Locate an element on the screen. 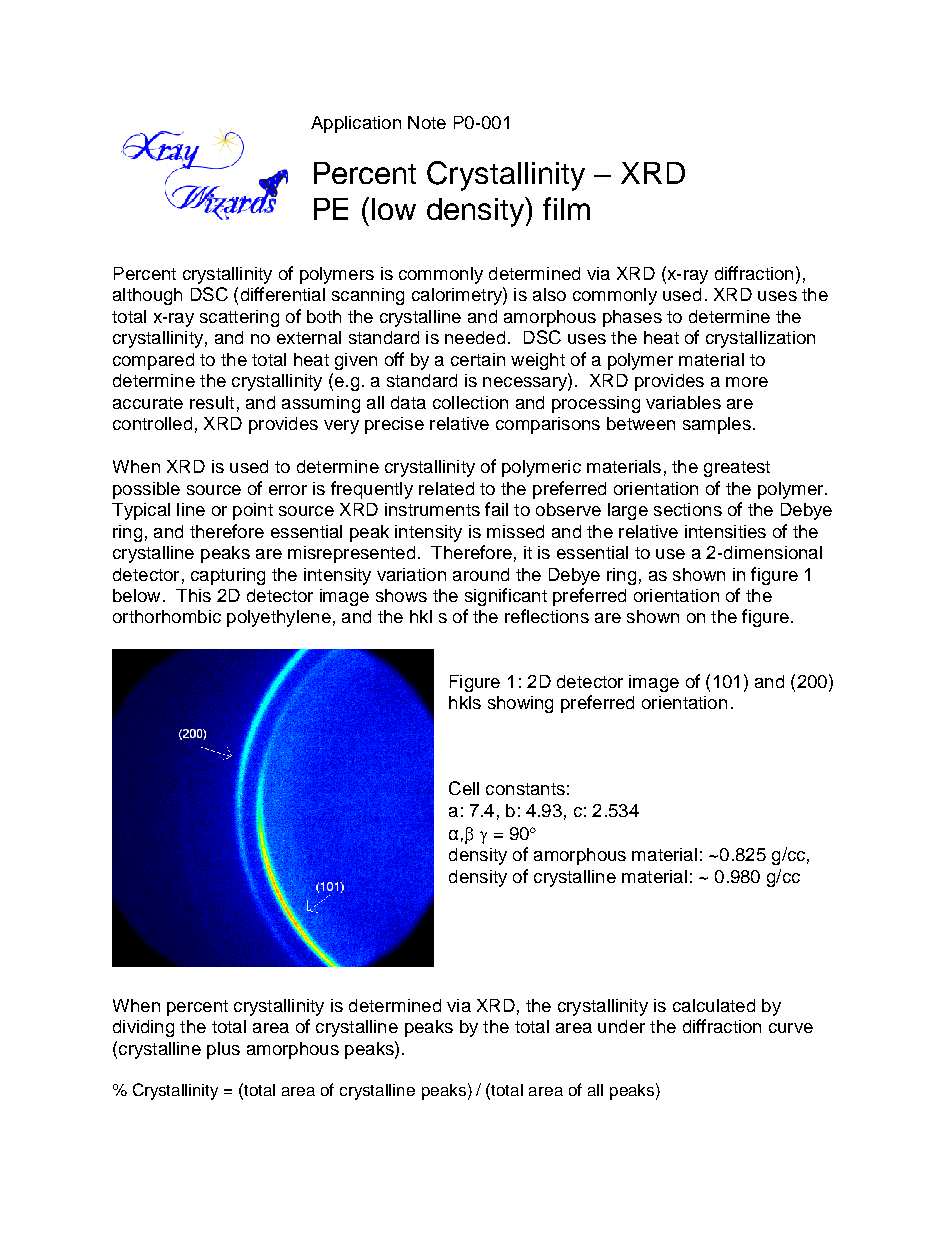 The image size is (952, 1233). Note is located at coordinates (427, 122).
